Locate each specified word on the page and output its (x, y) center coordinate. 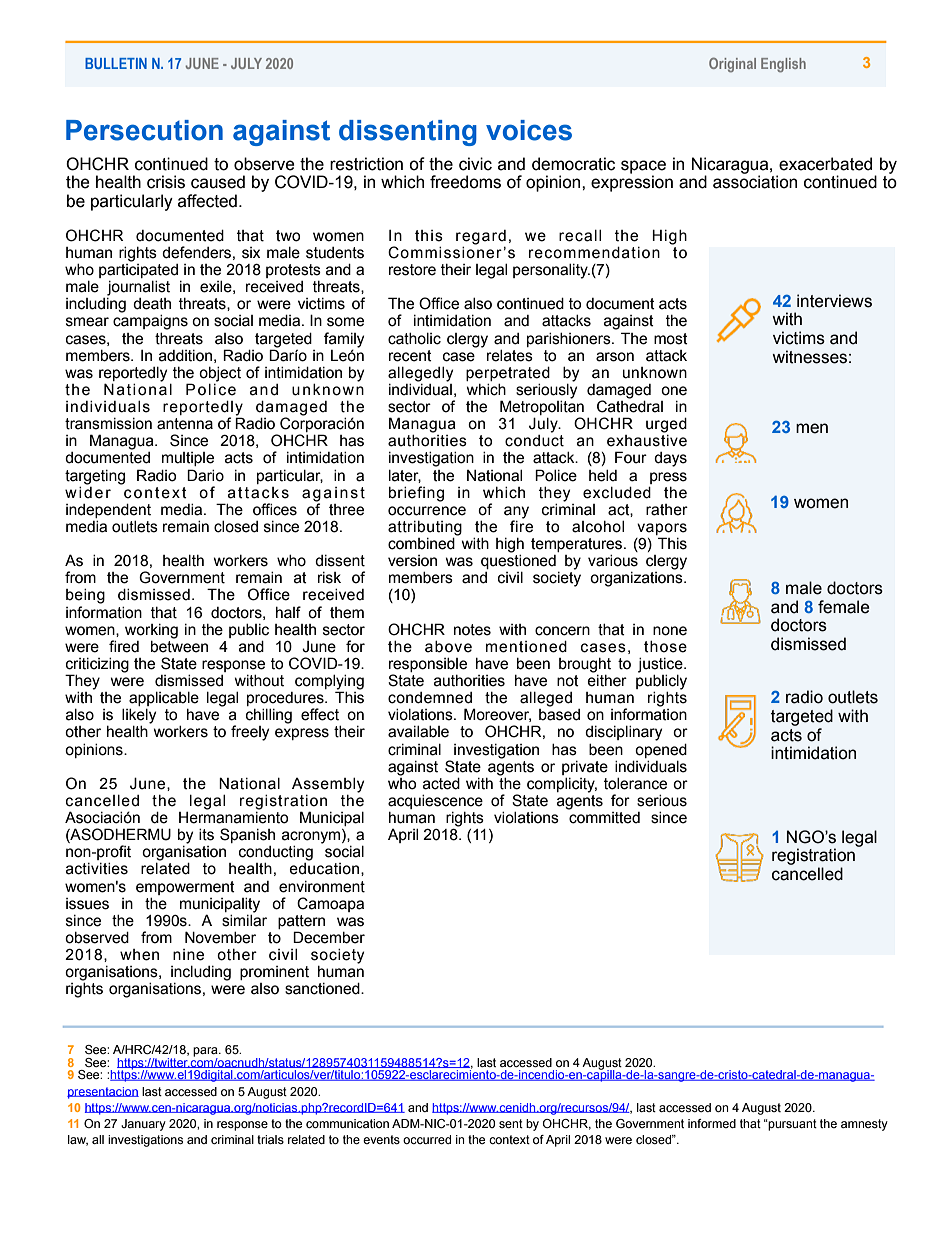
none (670, 631)
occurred (427, 1139)
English (783, 65)
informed (712, 1123)
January (143, 1125)
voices (529, 130)
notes (472, 630)
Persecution (144, 130)
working (151, 631)
